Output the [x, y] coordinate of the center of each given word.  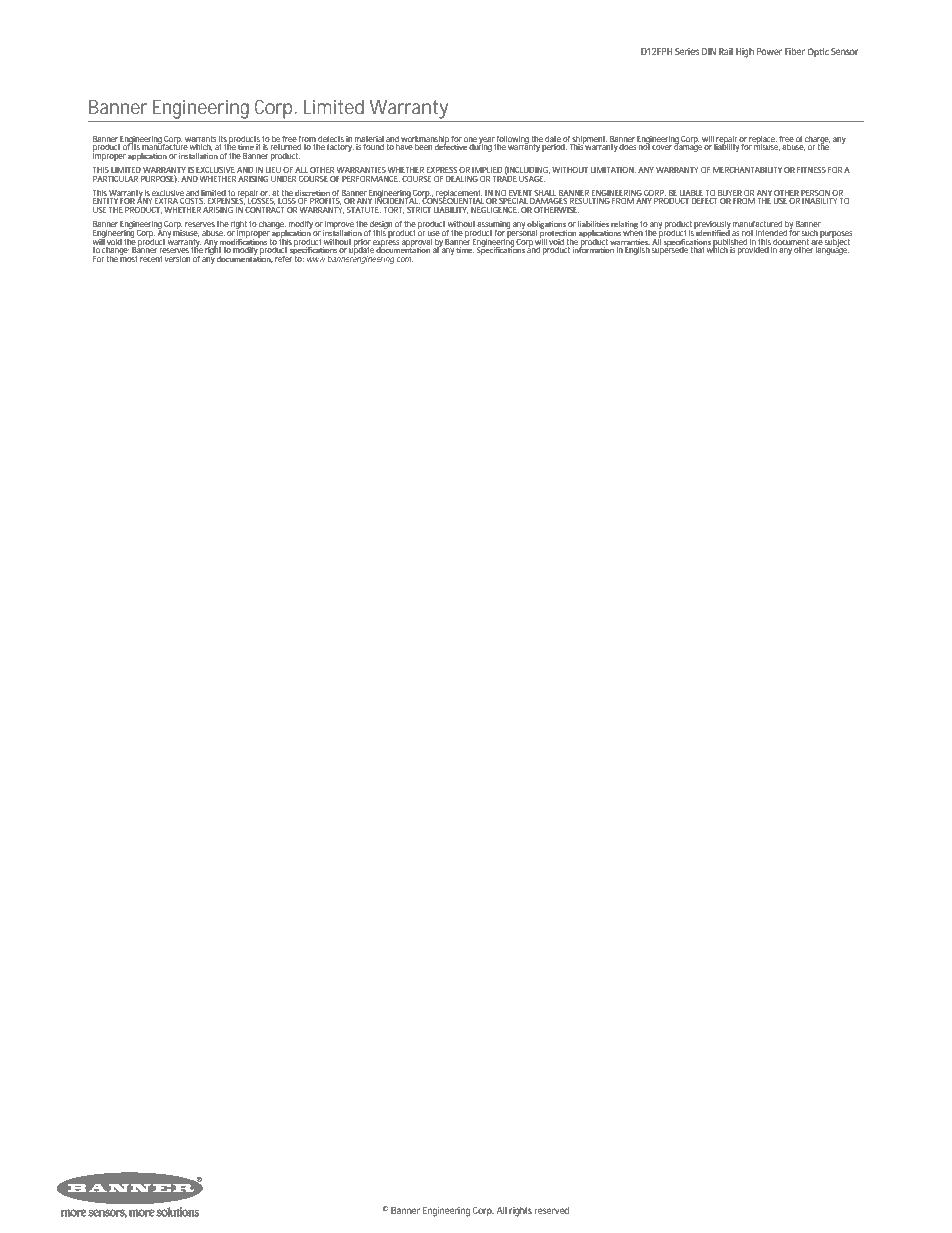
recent [151, 259]
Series [687, 51]
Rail [726, 51]
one [470, 139]
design [382, 226]
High [745, 53]
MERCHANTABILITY [747, 169]
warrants [200, 139]
